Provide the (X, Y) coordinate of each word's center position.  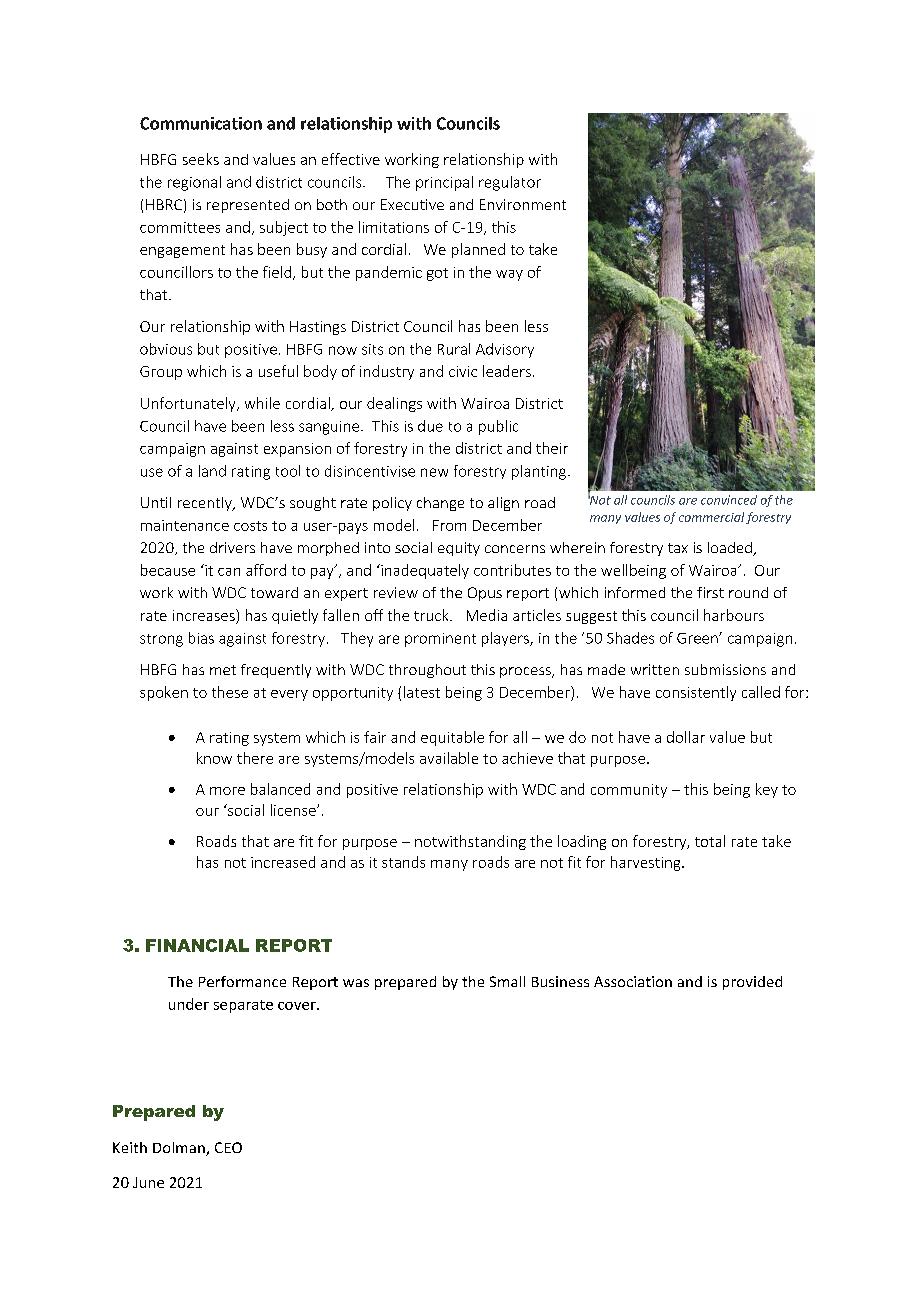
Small (507, 981)
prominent (440, 640)
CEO (228, 1147)
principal (444, 183)
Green (698, 638)
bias (201, 638)
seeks (201, 159)
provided (752, 983)
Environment (523, 204)
